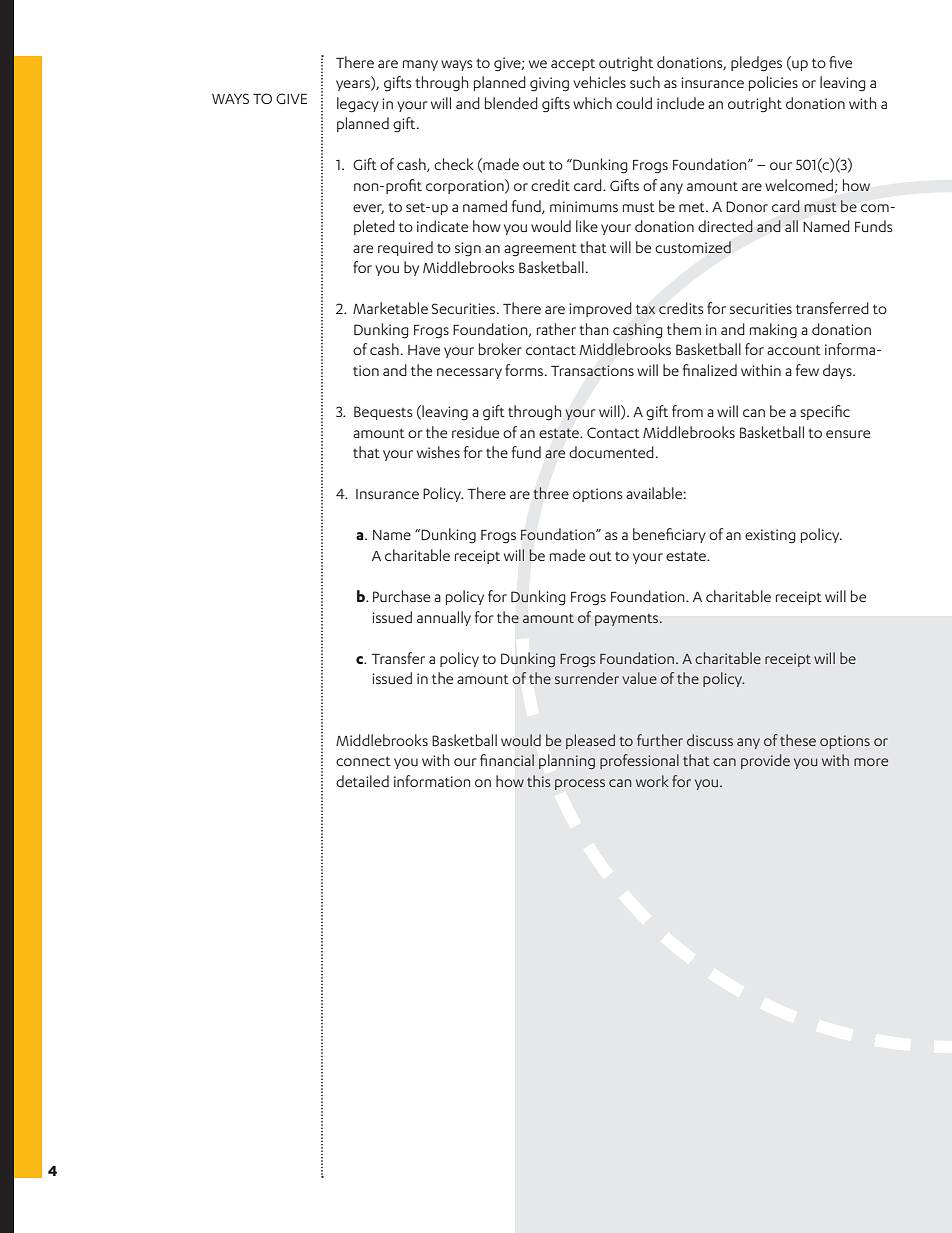 The width and height of the page is (952, 1233). I want to click on Marketable, so click(390, 308).
